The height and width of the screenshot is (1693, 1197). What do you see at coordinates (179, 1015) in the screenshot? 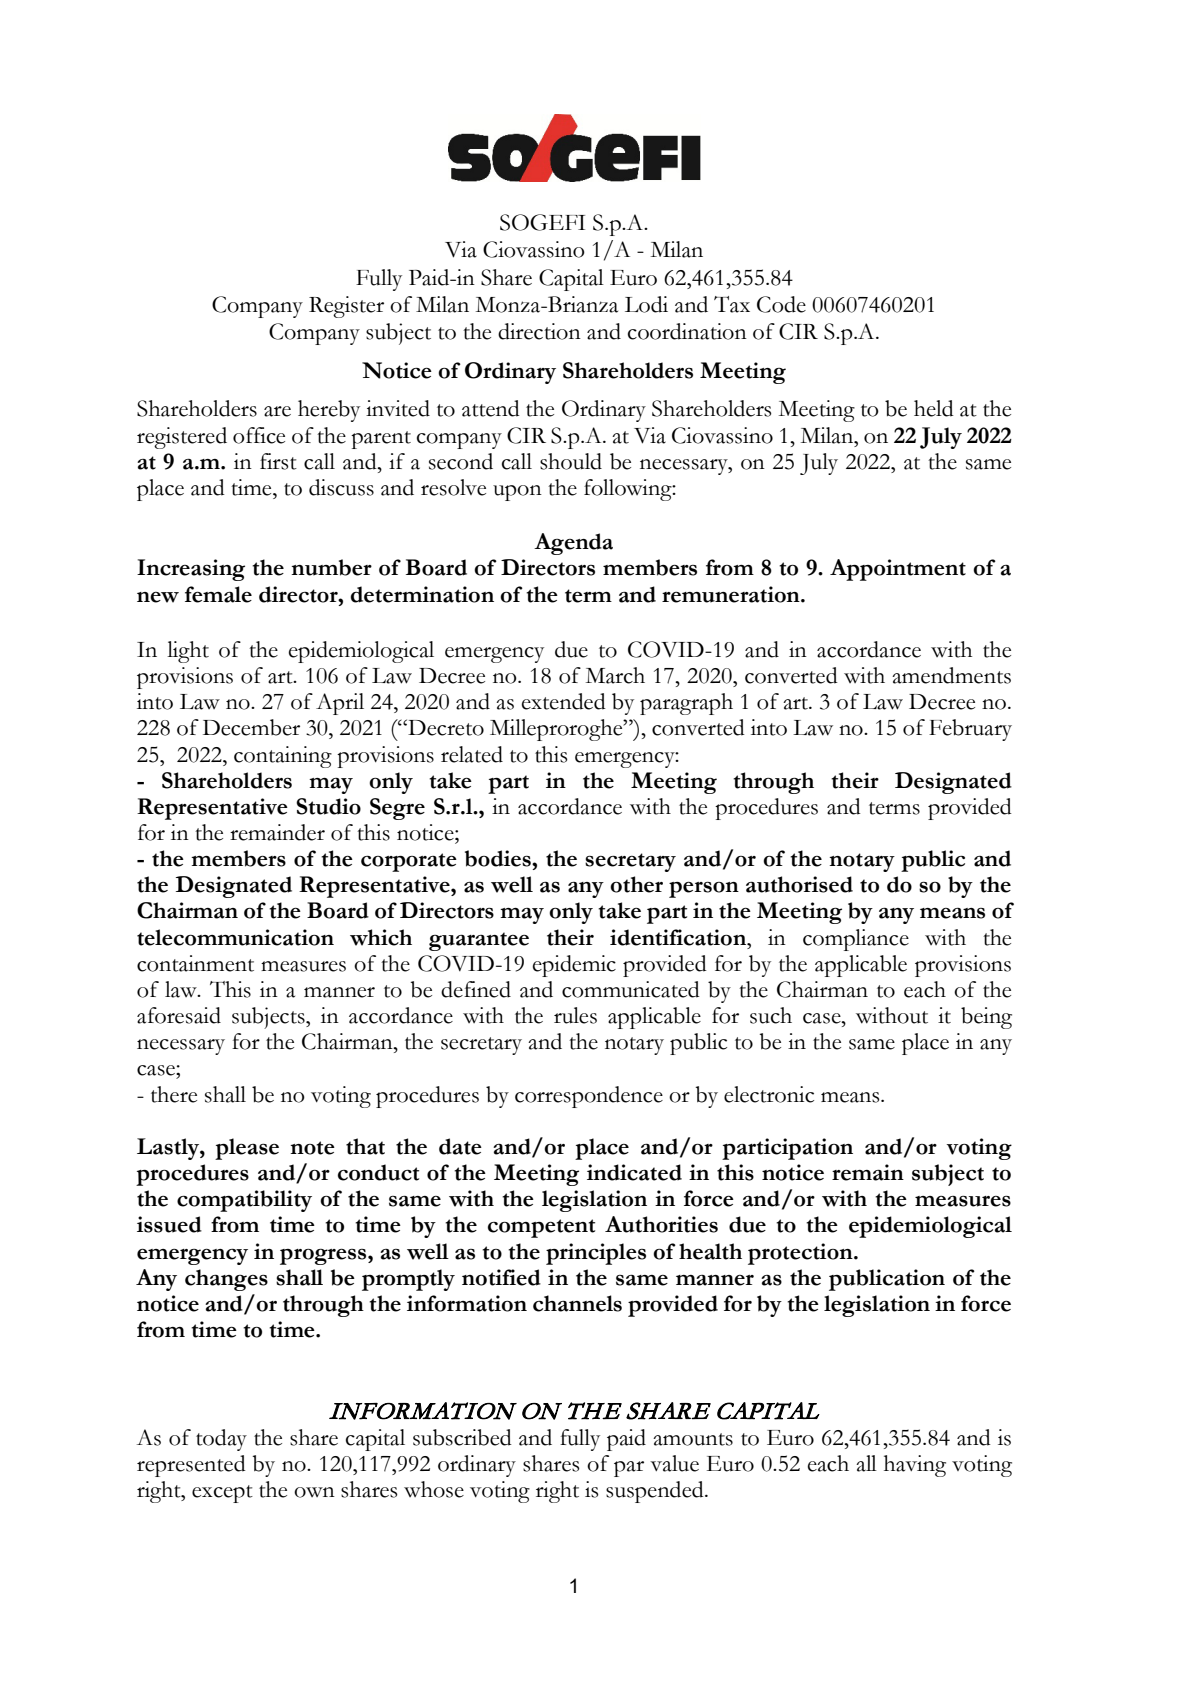
I see `aforesaid` at bounding box center [179, 1015].
